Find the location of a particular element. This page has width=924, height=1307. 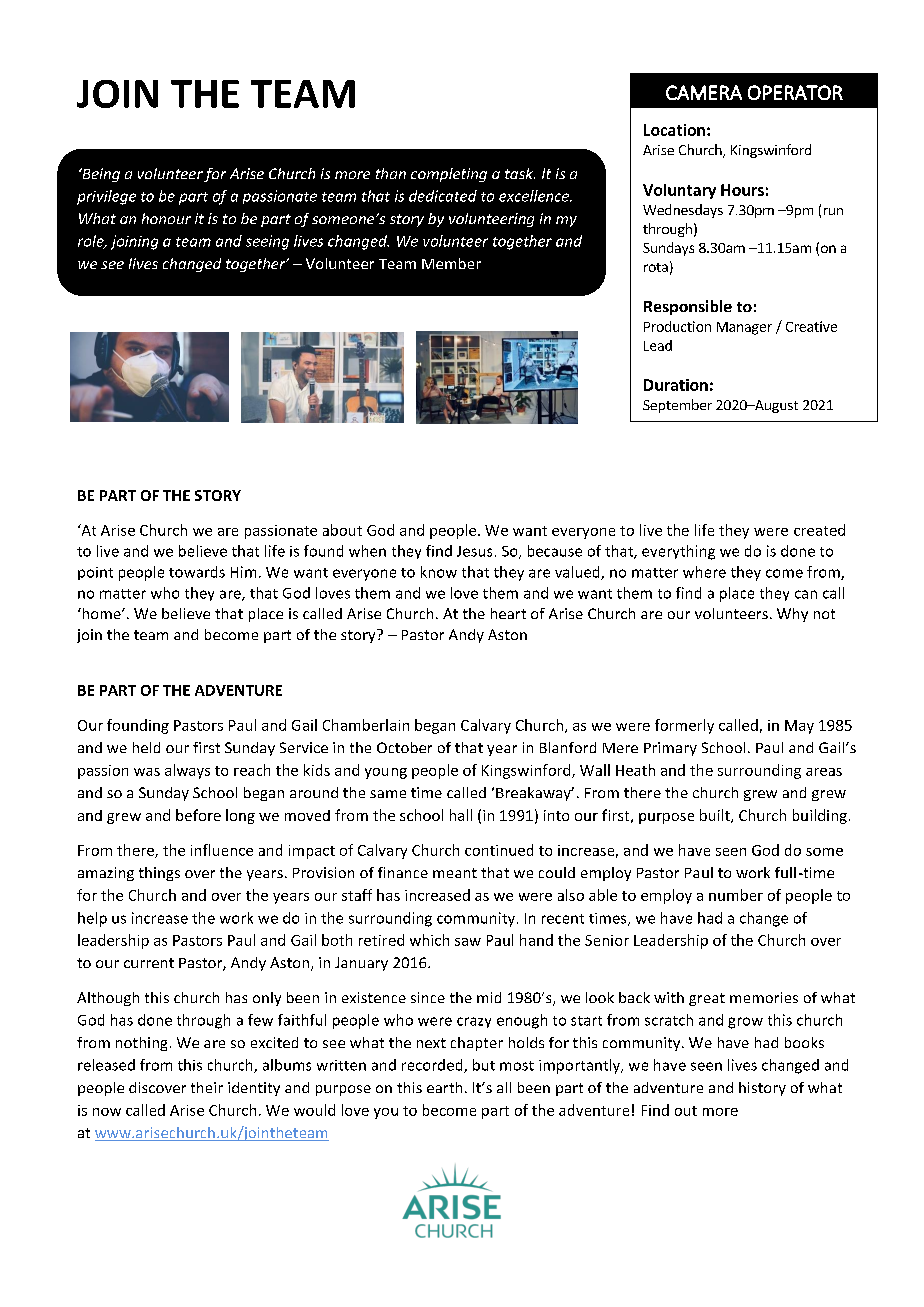

know is located at coordinates (439, 572).
